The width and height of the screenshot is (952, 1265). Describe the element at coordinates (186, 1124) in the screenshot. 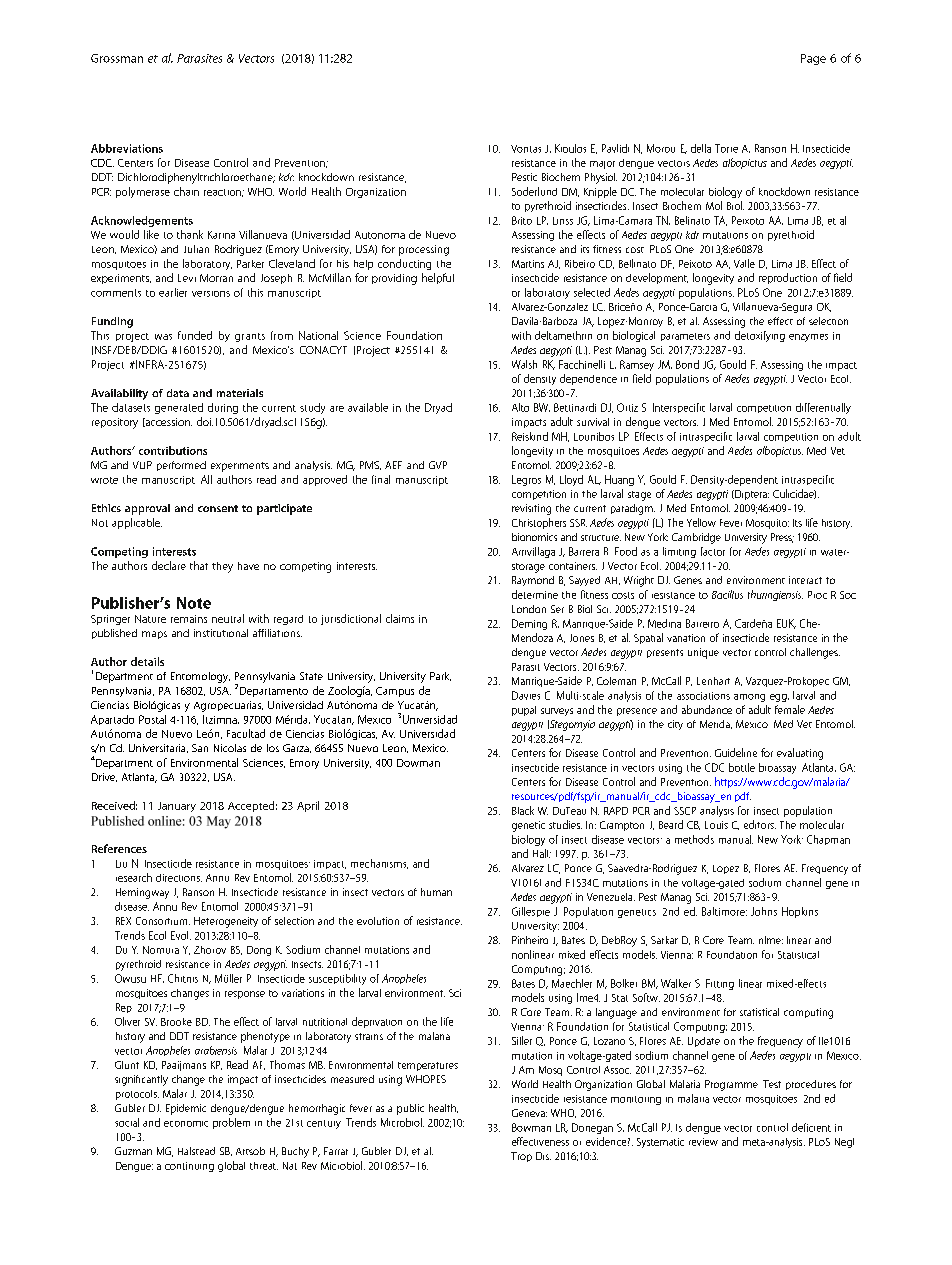

I see `economic` at that location.
